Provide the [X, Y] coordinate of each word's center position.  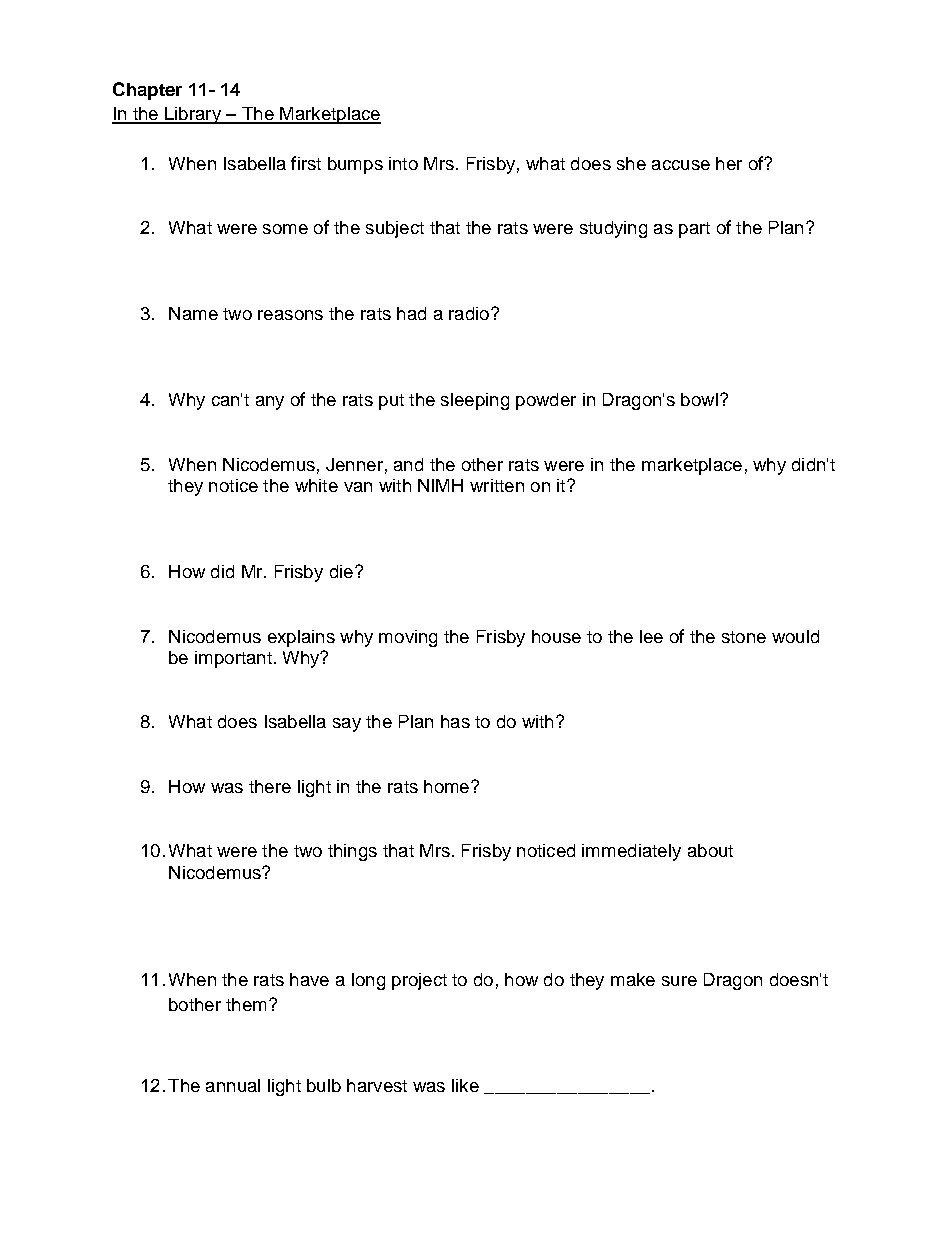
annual [233, 1085]
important [233, 659]
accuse [681, 165]
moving [408, 638]
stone [744, 637]
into [403, 163]
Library [193, 115]
